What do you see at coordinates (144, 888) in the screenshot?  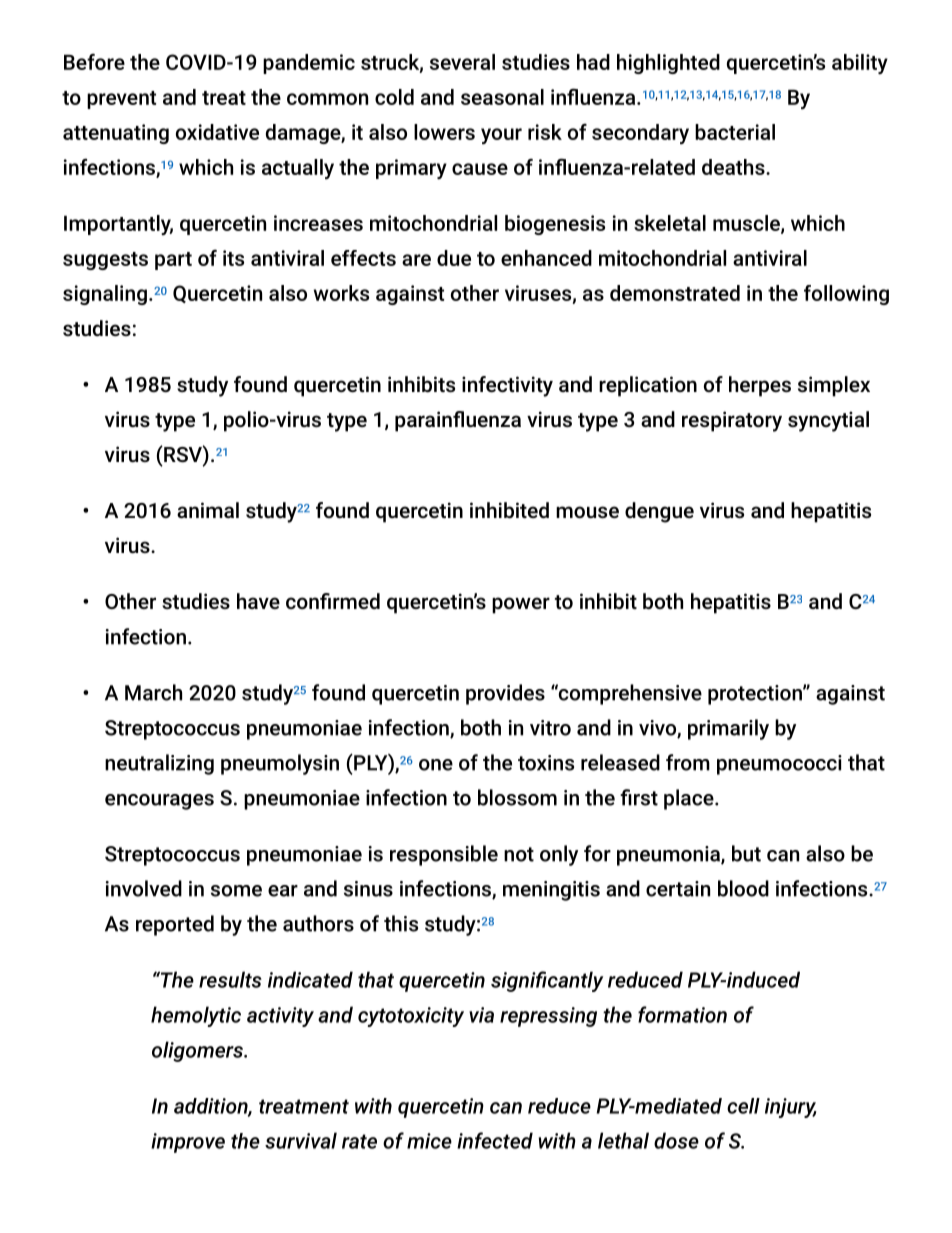 I see `involved` at bounding box center [144, 888].
